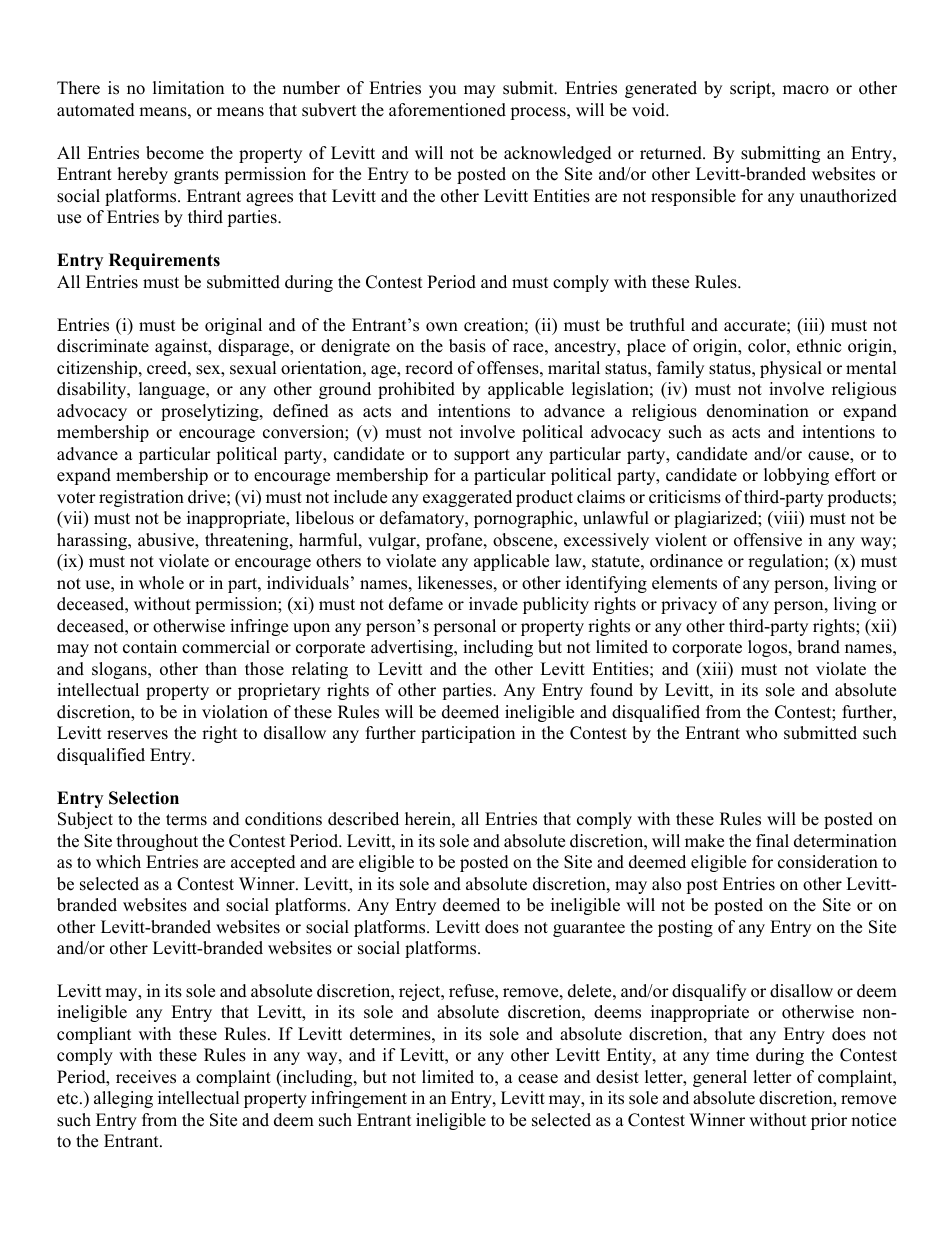 Image resolution: width=952 pixels, height=1233 pixels. What do you see at coordinates (447, 110) in the screenshot?
I see `aforementioned` at bounding box center [447, 110].
